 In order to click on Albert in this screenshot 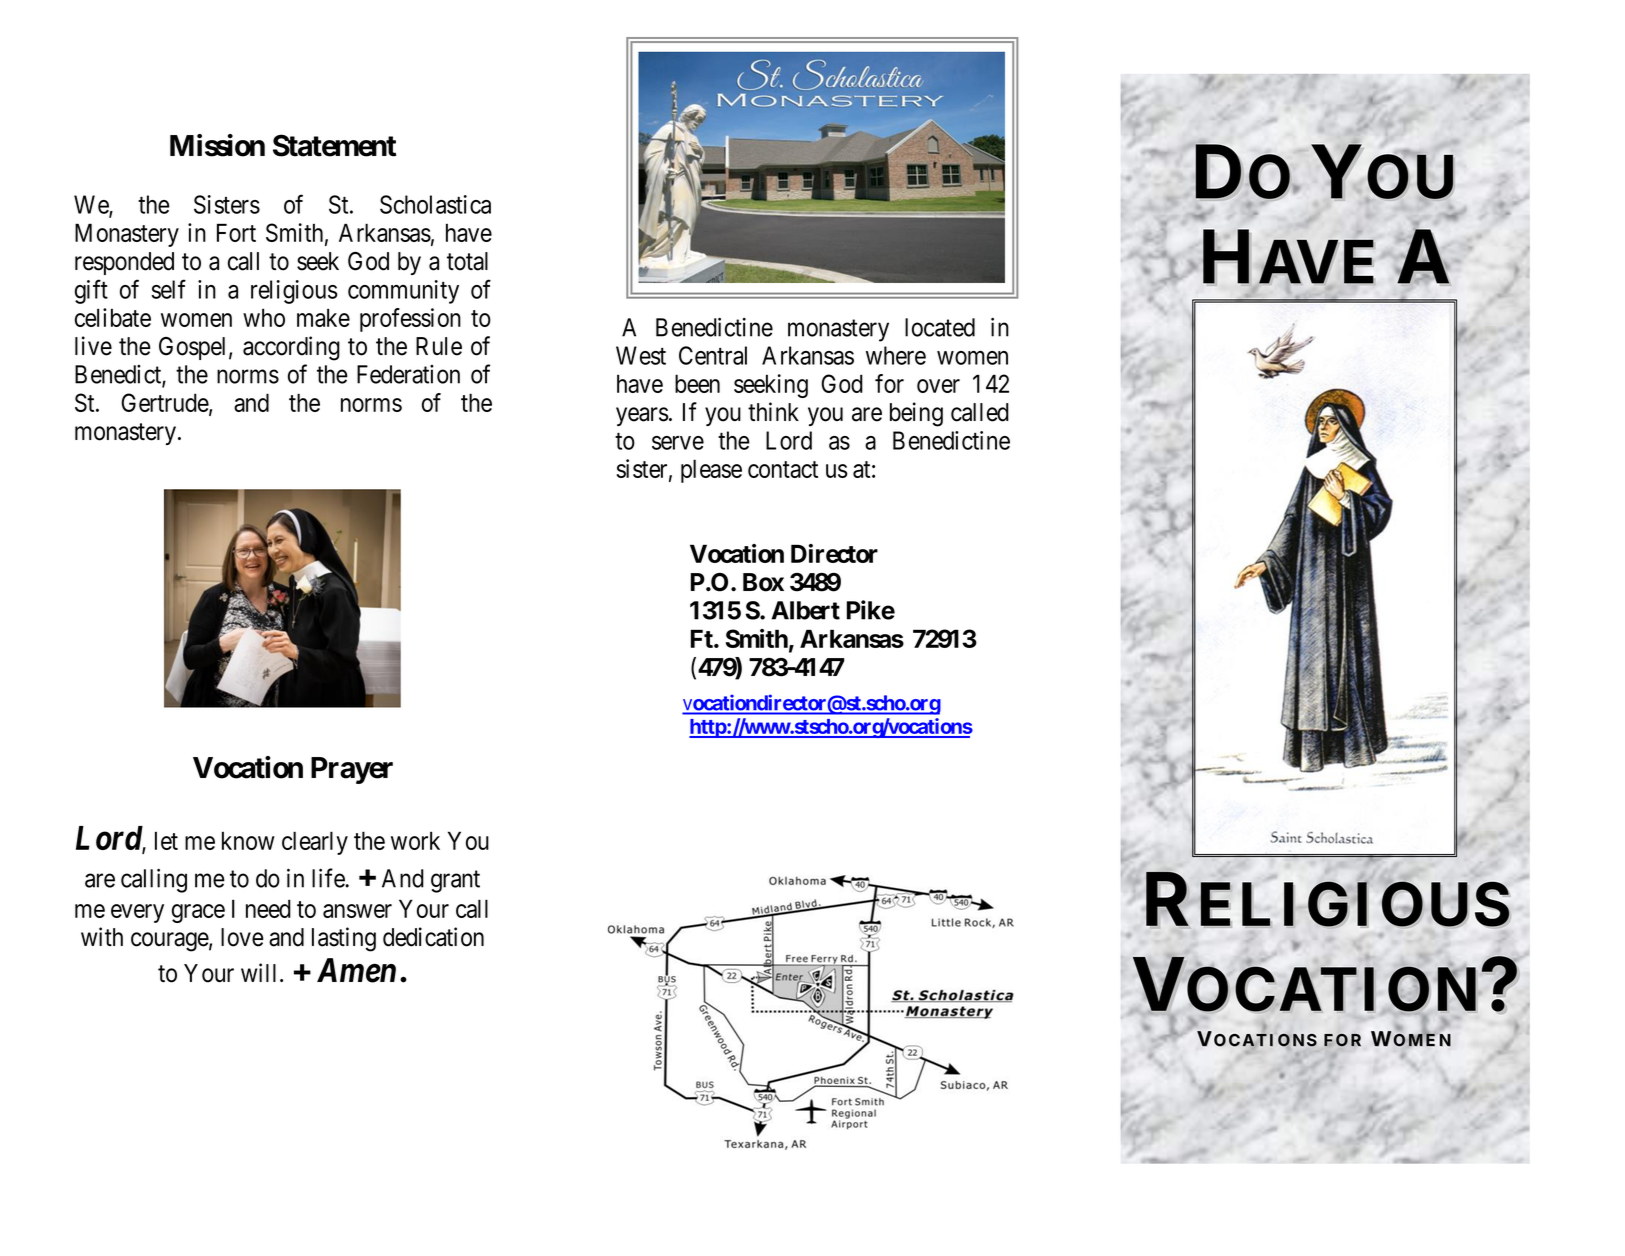, I will do `click(805, 610)`.
